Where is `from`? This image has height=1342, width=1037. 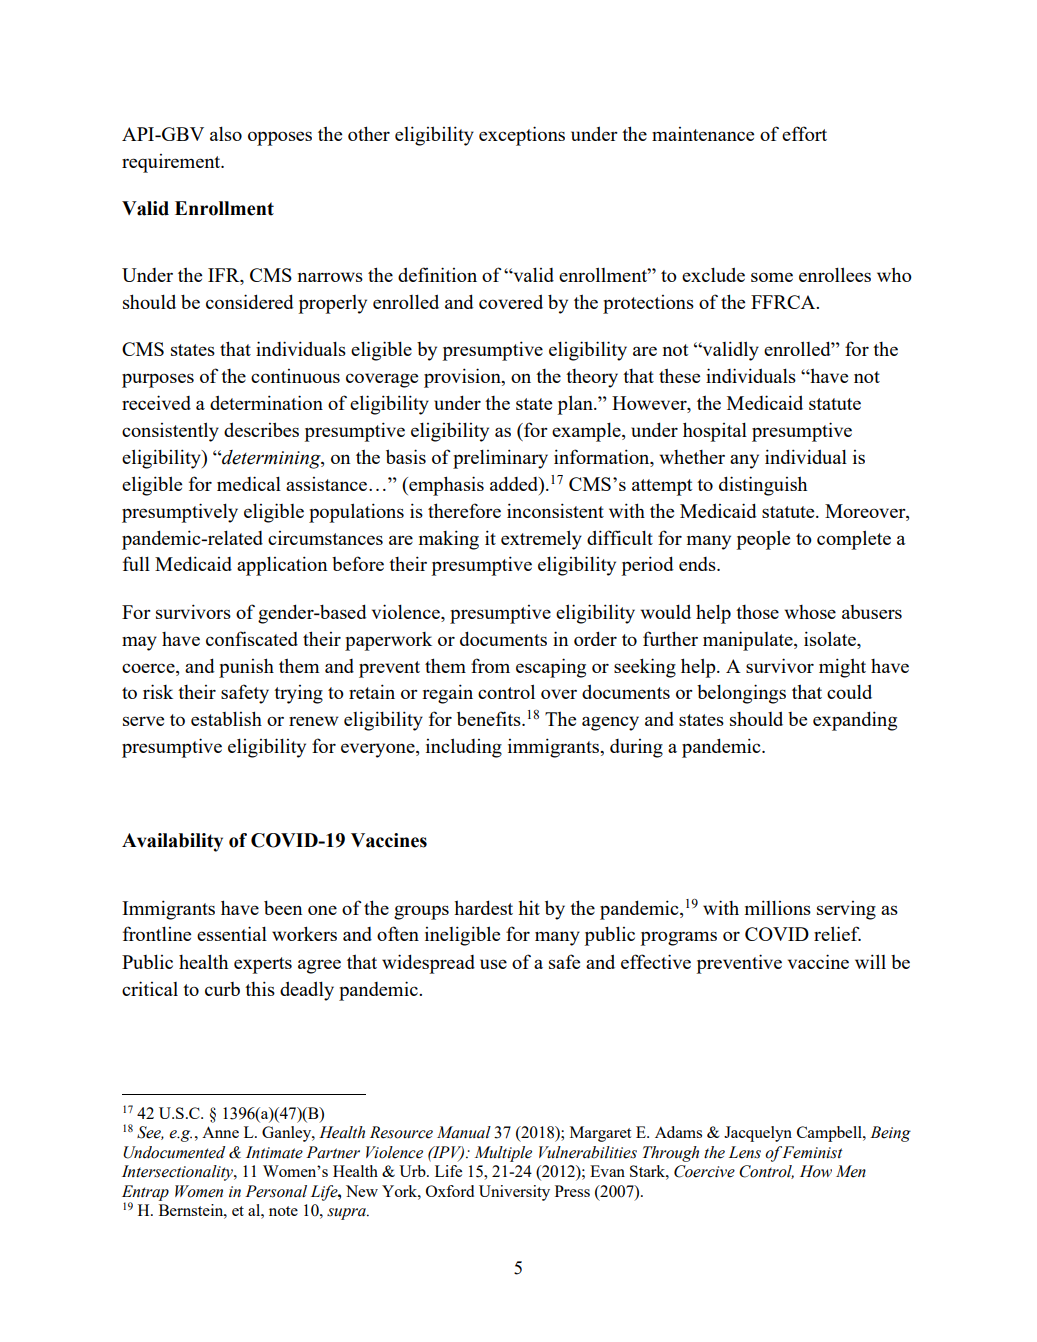
from is located at coordinates (490, 665).
